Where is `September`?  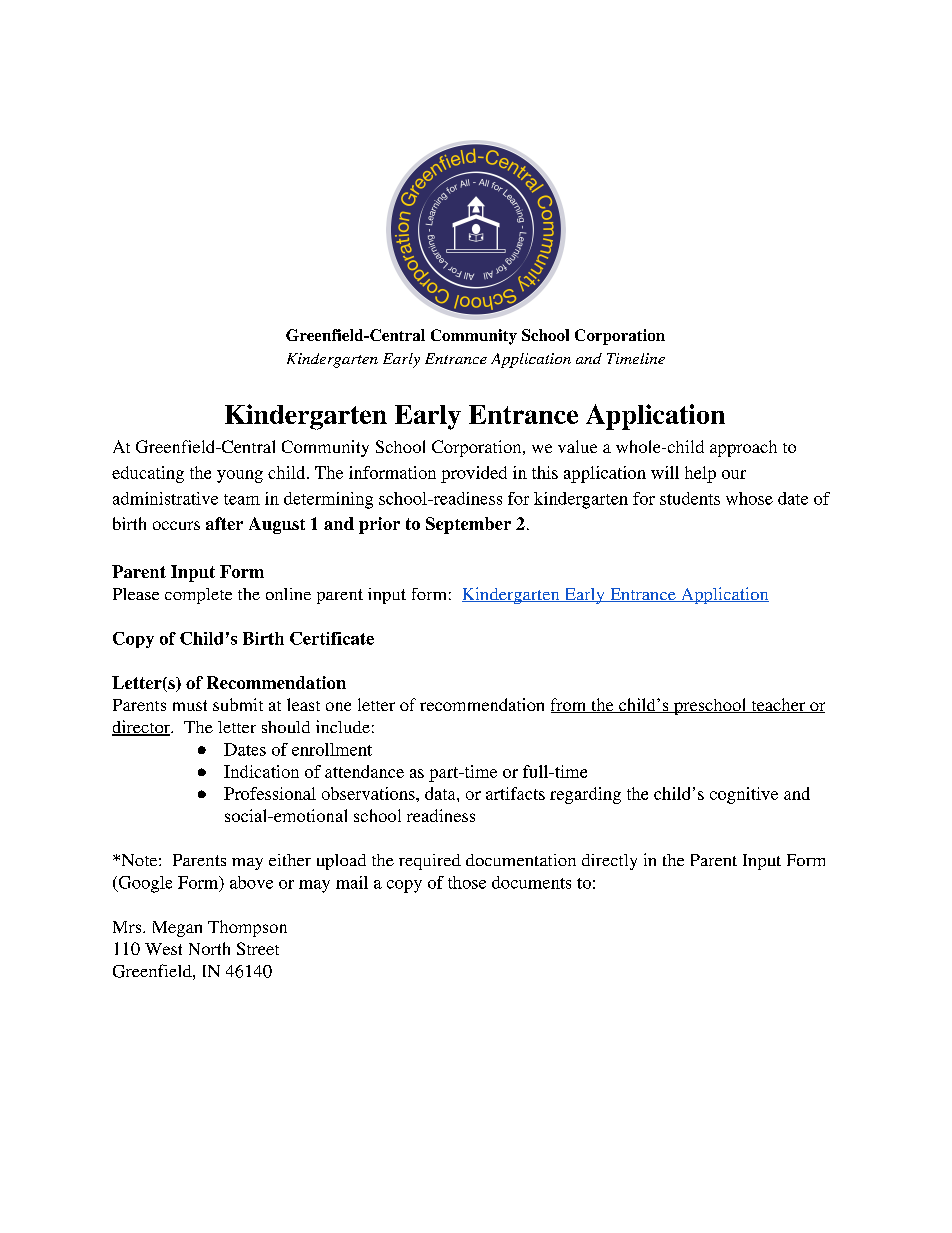 September is located at coordinates (468, 525).
